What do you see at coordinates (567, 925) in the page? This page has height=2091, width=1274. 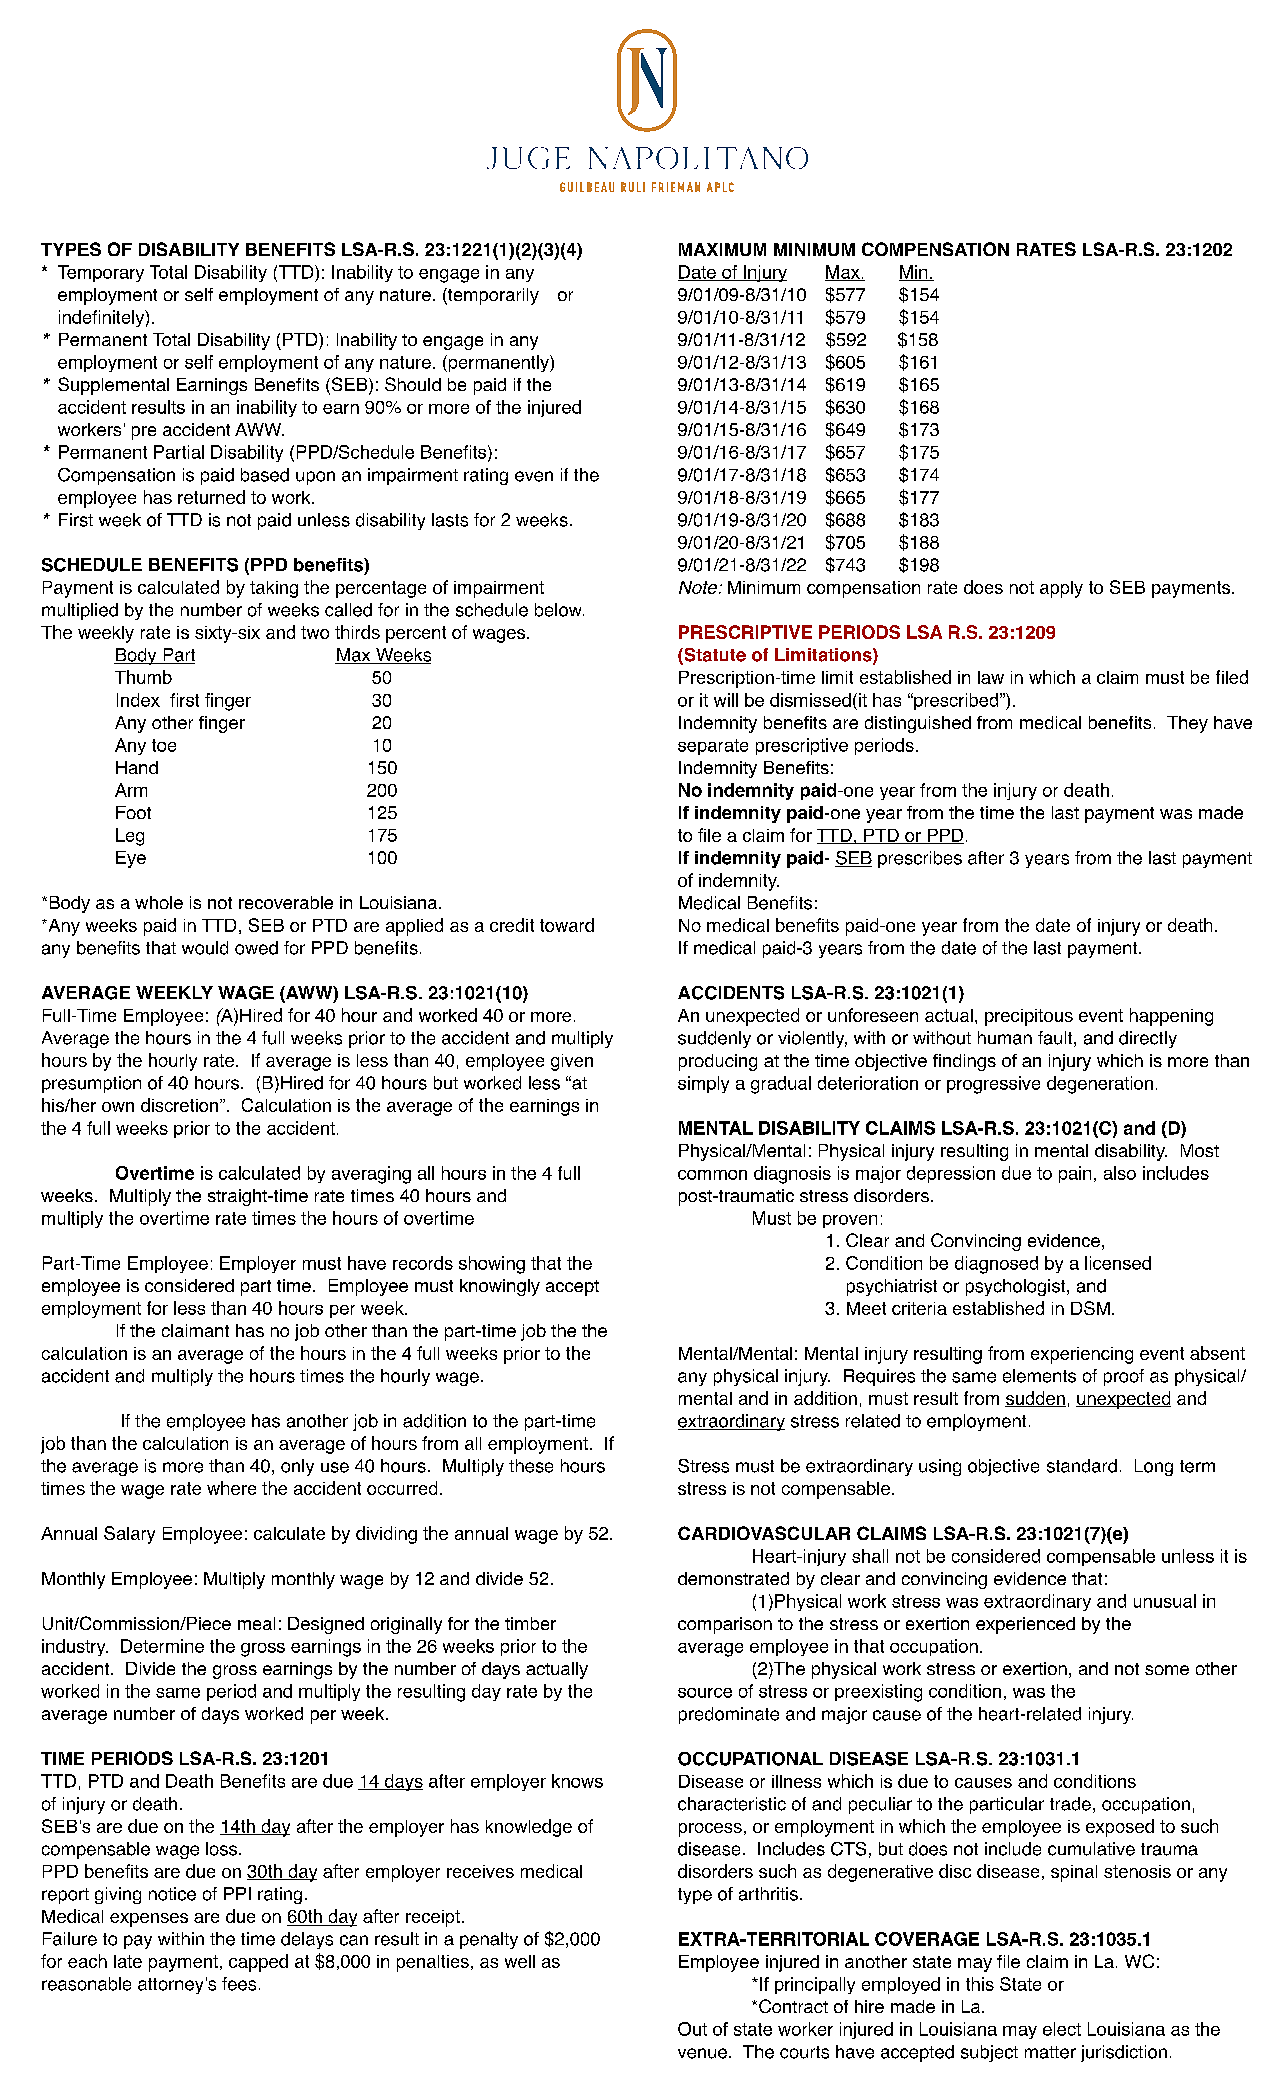 I see `toward` at bounding box center [567, 925].
